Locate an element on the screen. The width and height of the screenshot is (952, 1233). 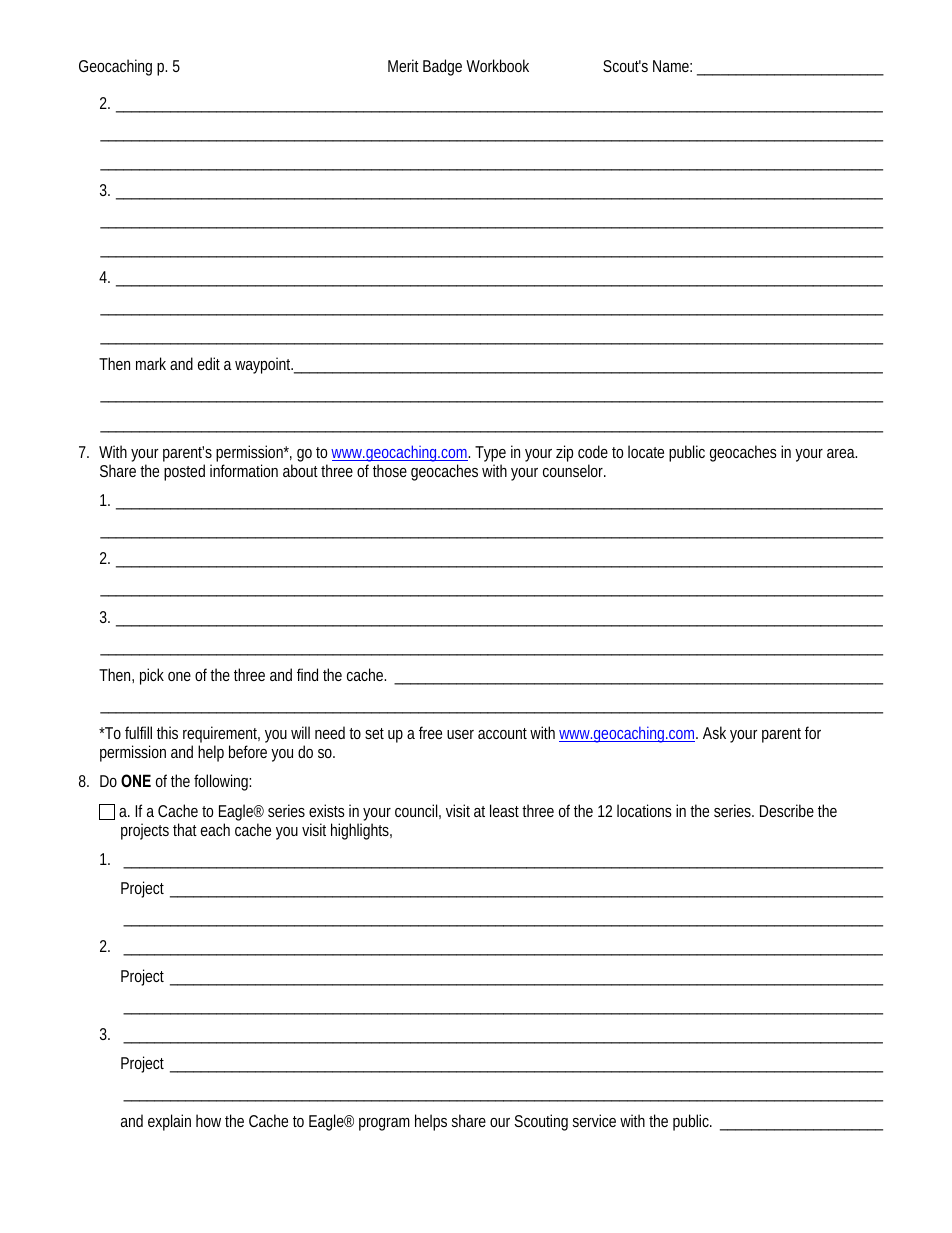
Ask is located at coordinates (714, 732).
